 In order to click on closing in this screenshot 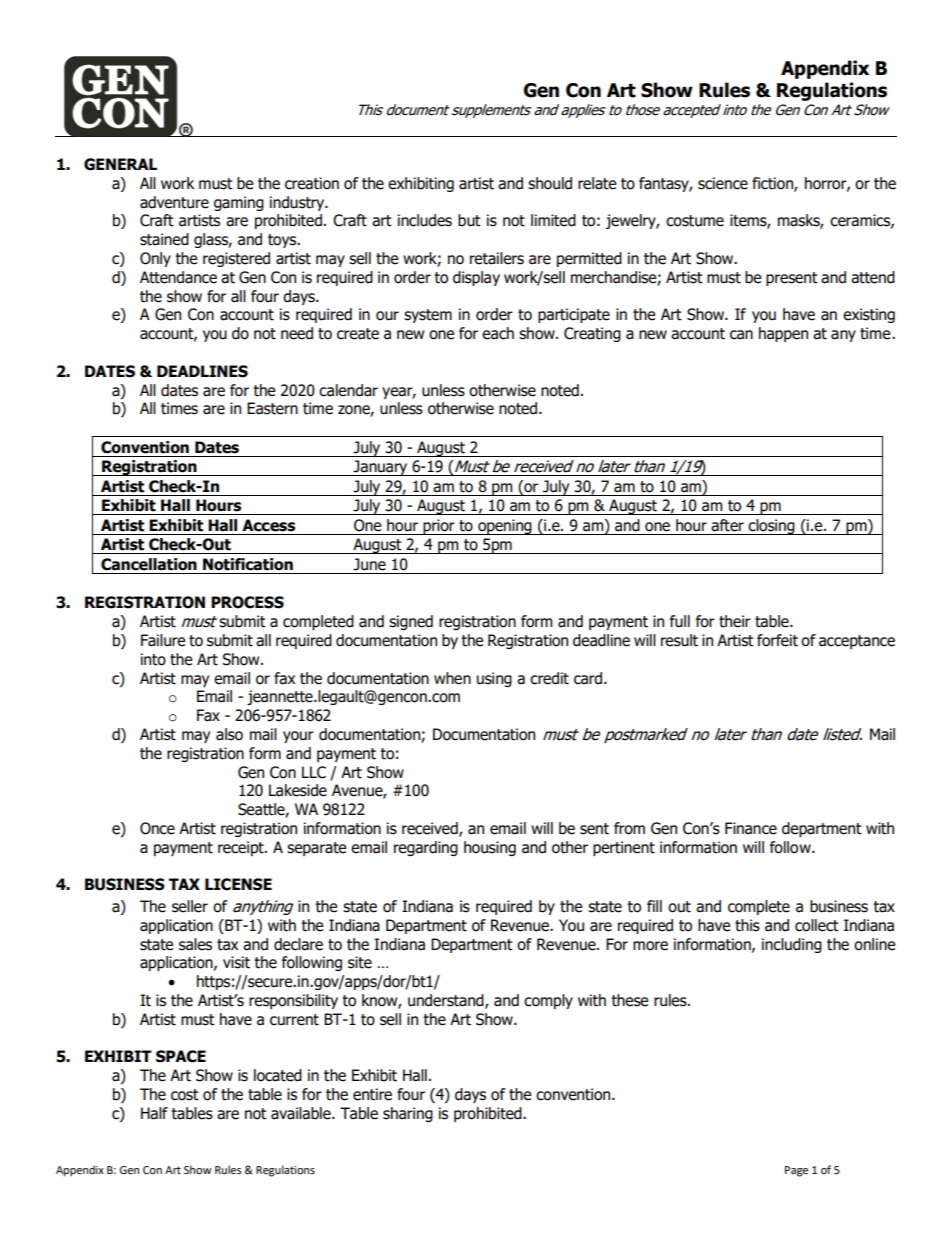, I will do `click(772, 527)`.
